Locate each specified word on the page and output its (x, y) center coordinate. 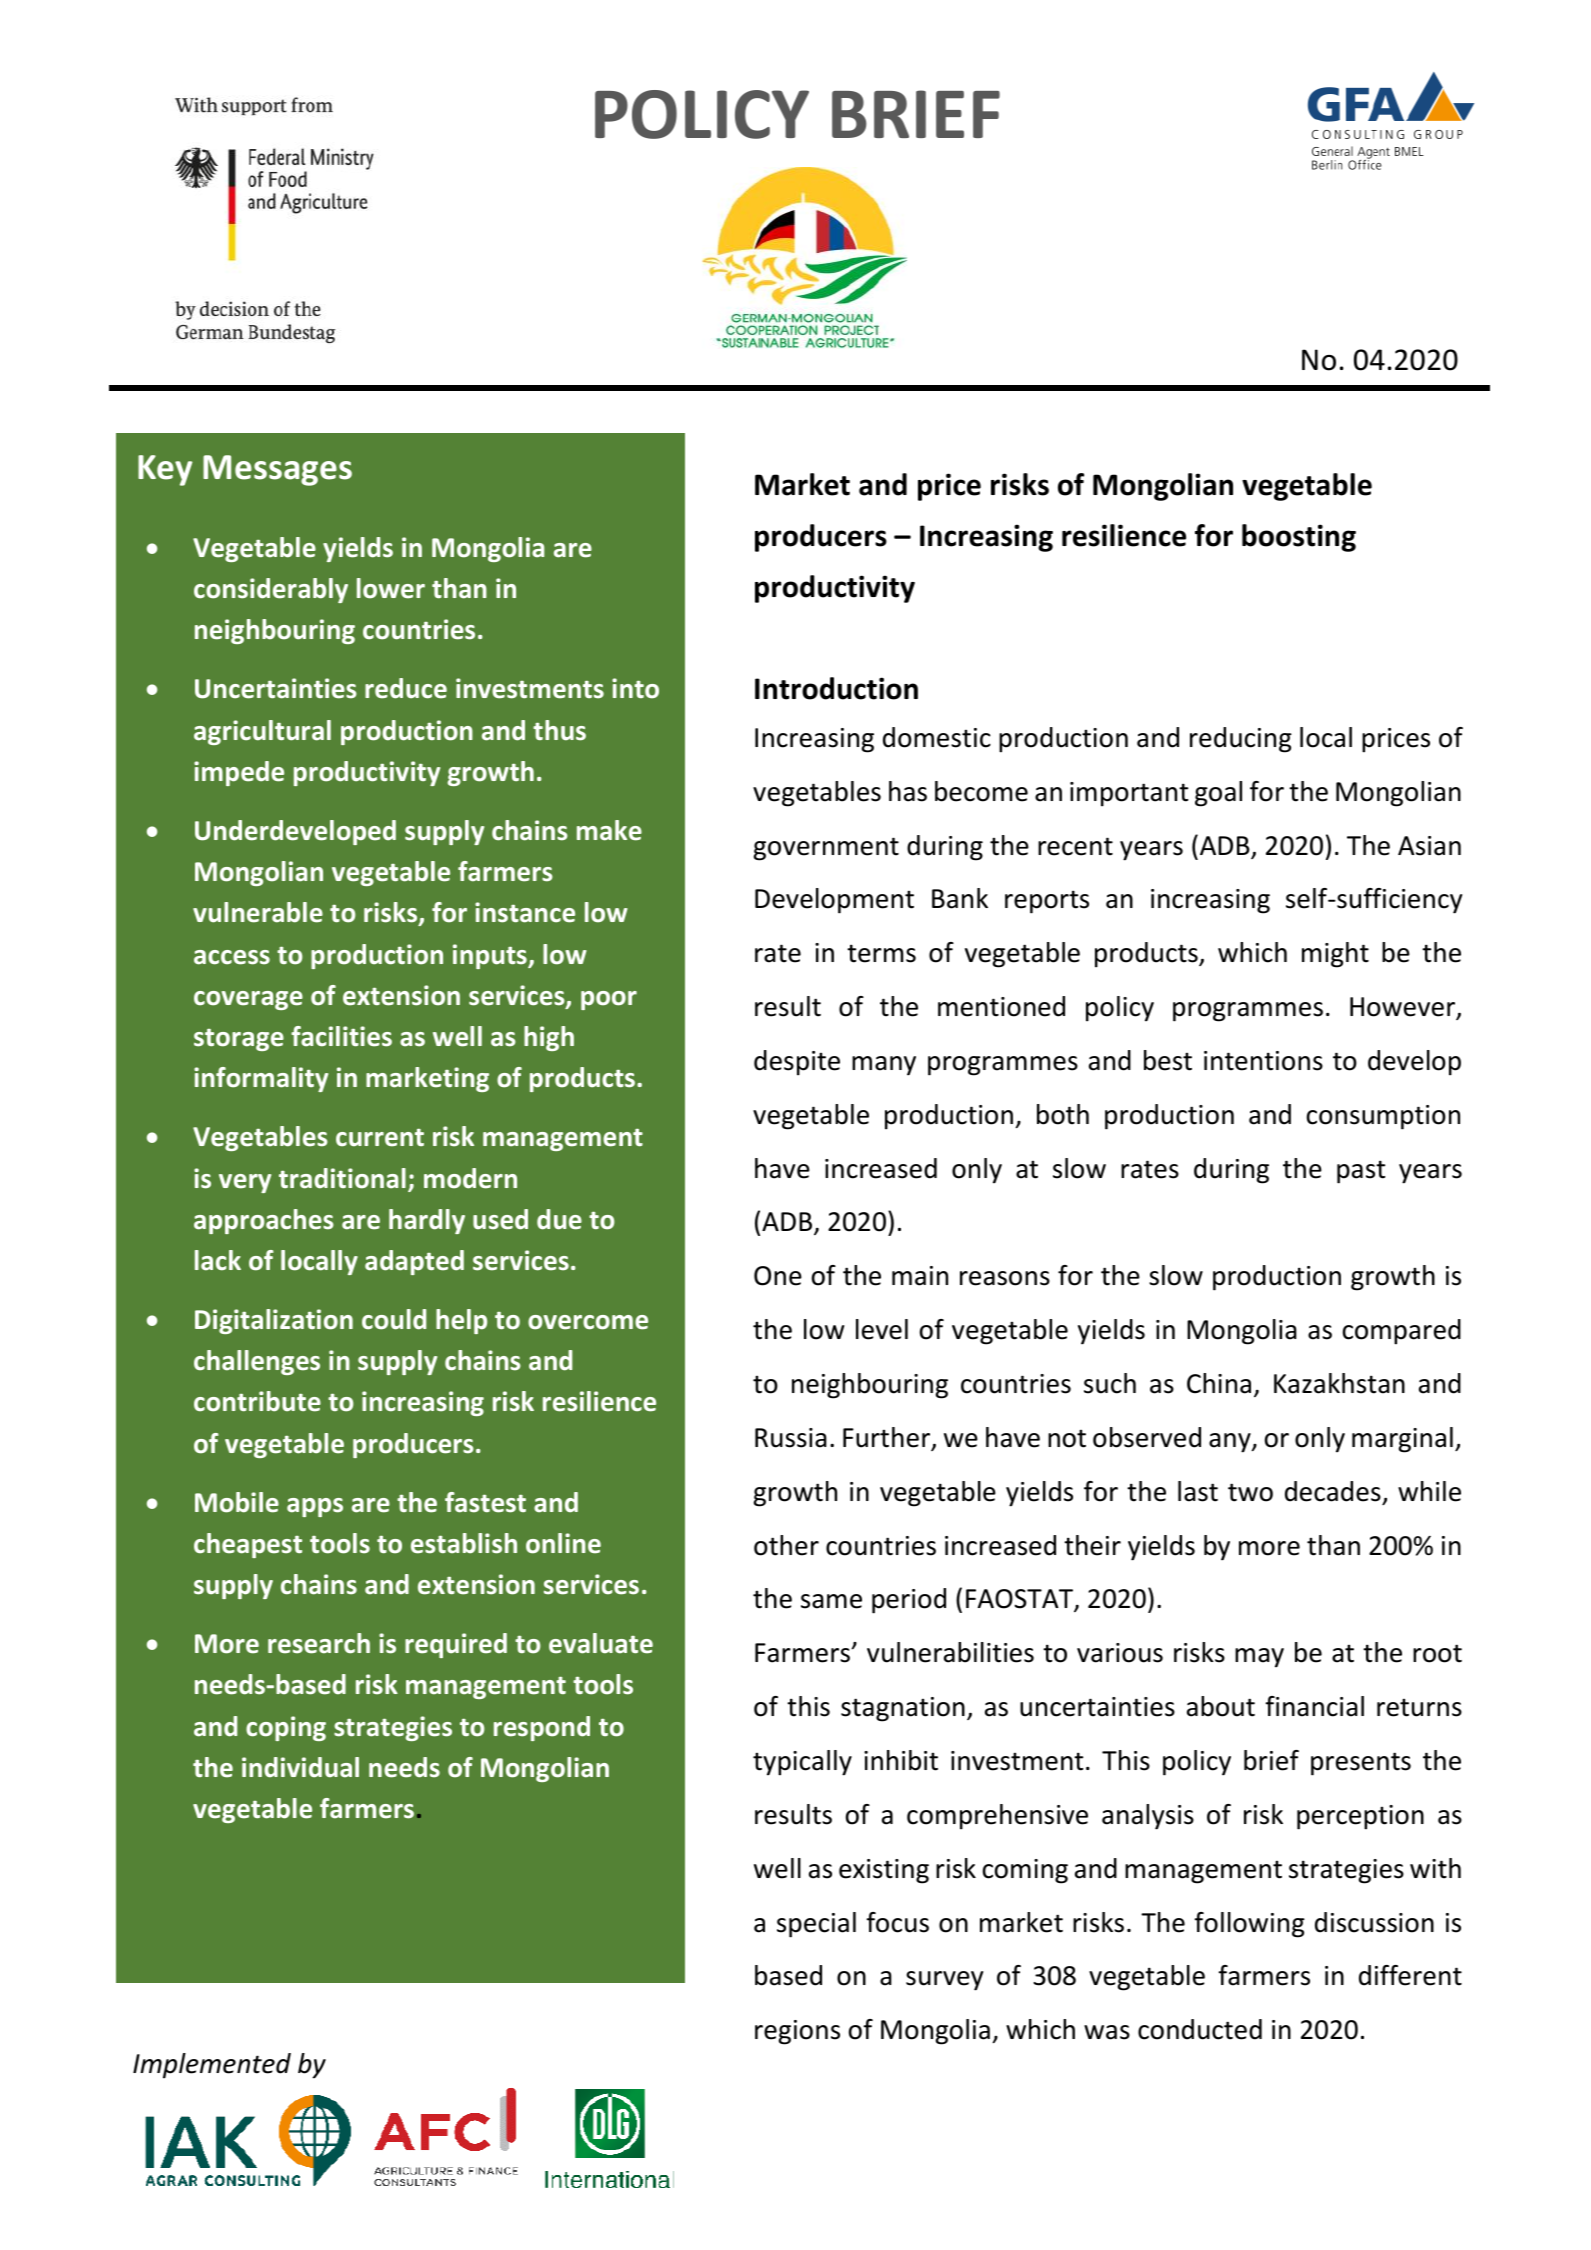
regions (797, 2032)
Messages (277, 470)
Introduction (836, 688)
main (920, 1276)
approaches (264, 1221)
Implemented (212, 2066)
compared (1402, 1332)
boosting (1299, 538)
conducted (1200, 2029)
